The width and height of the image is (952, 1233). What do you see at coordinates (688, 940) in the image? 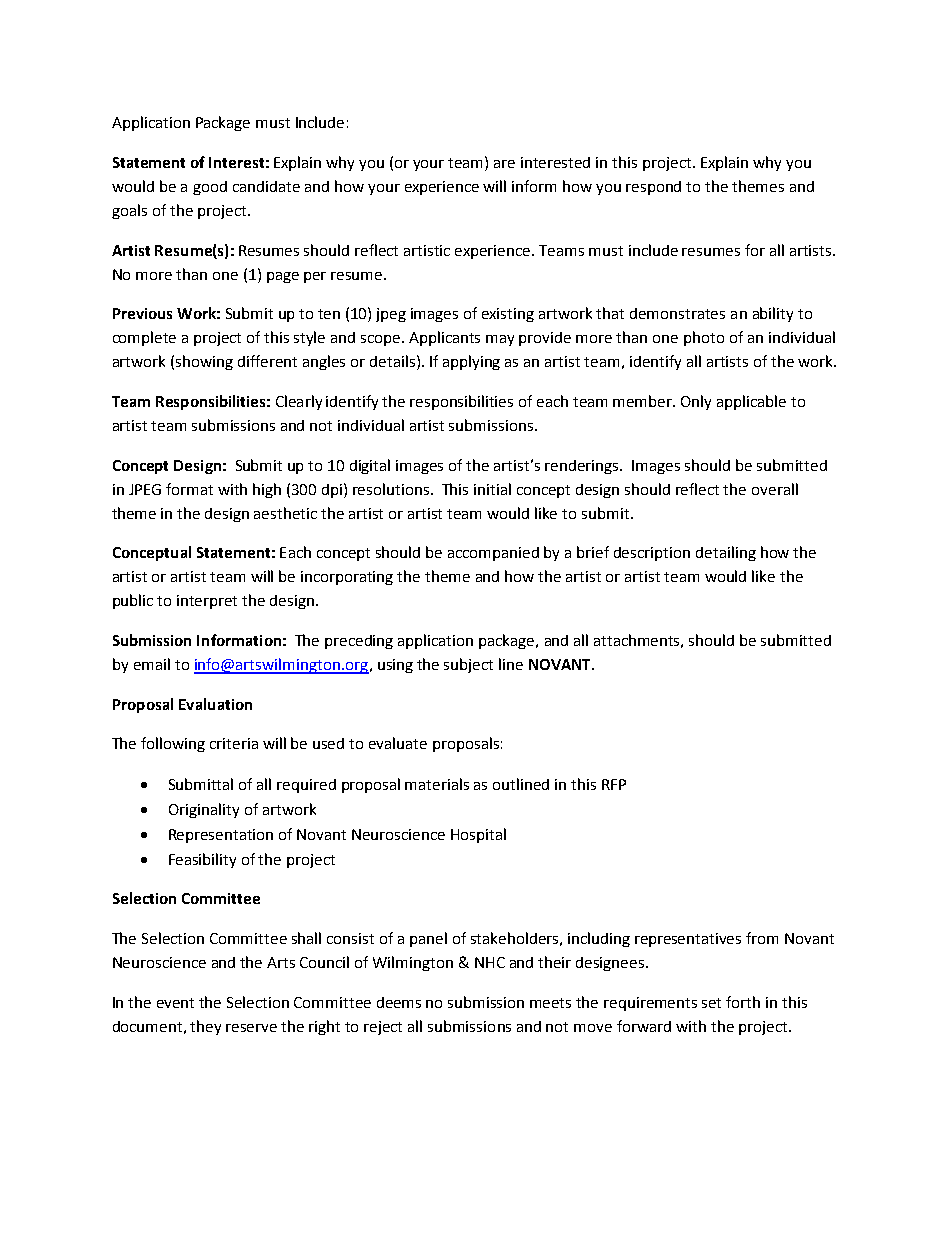
I see `representatives` at bounding box center [688, 940].
